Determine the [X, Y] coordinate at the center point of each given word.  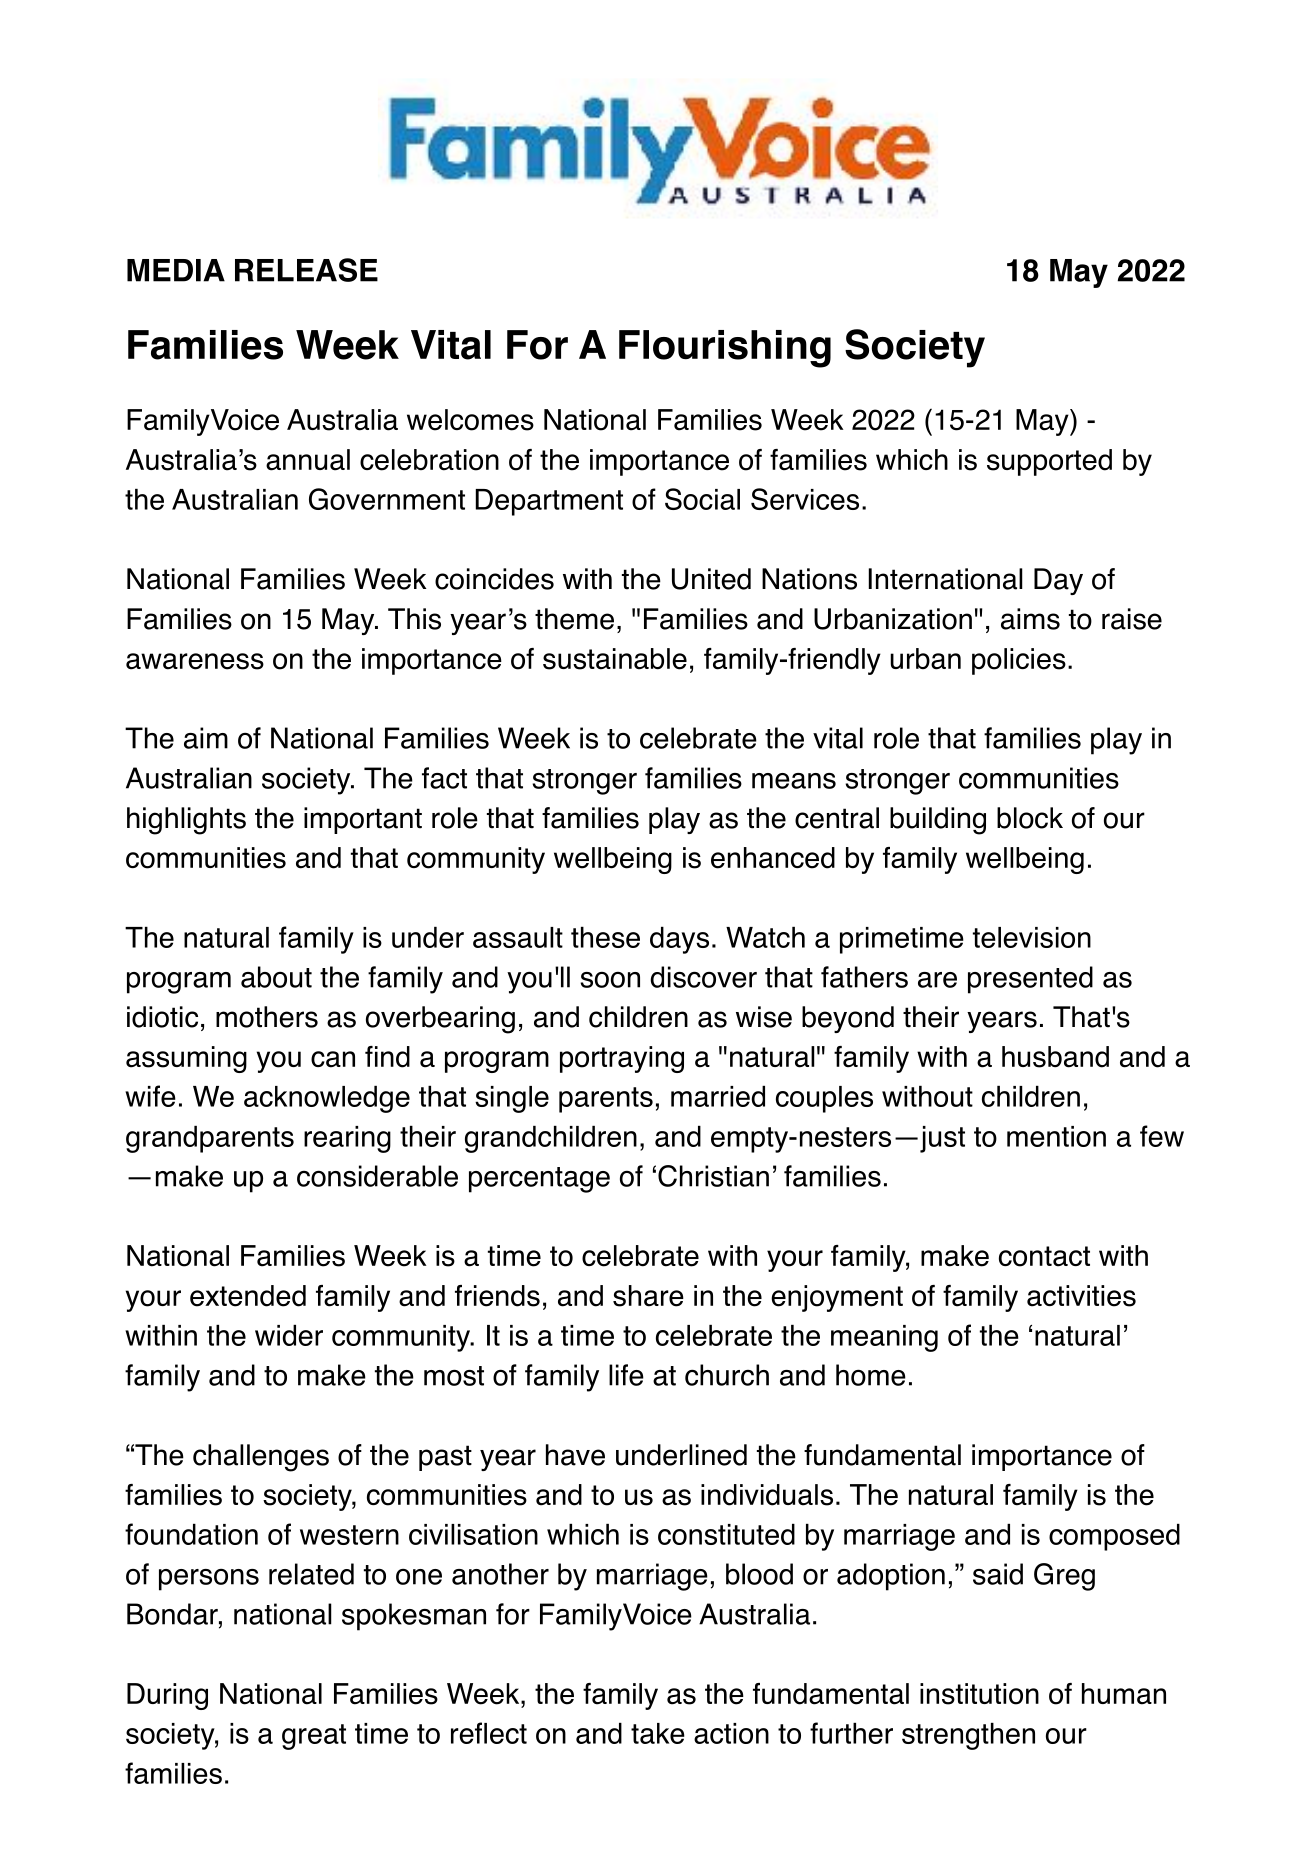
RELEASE [306, 270]
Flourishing [725, 349]
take [658, 1733]
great [314, 1737]
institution [979, 1694]
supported [1049, 462]
